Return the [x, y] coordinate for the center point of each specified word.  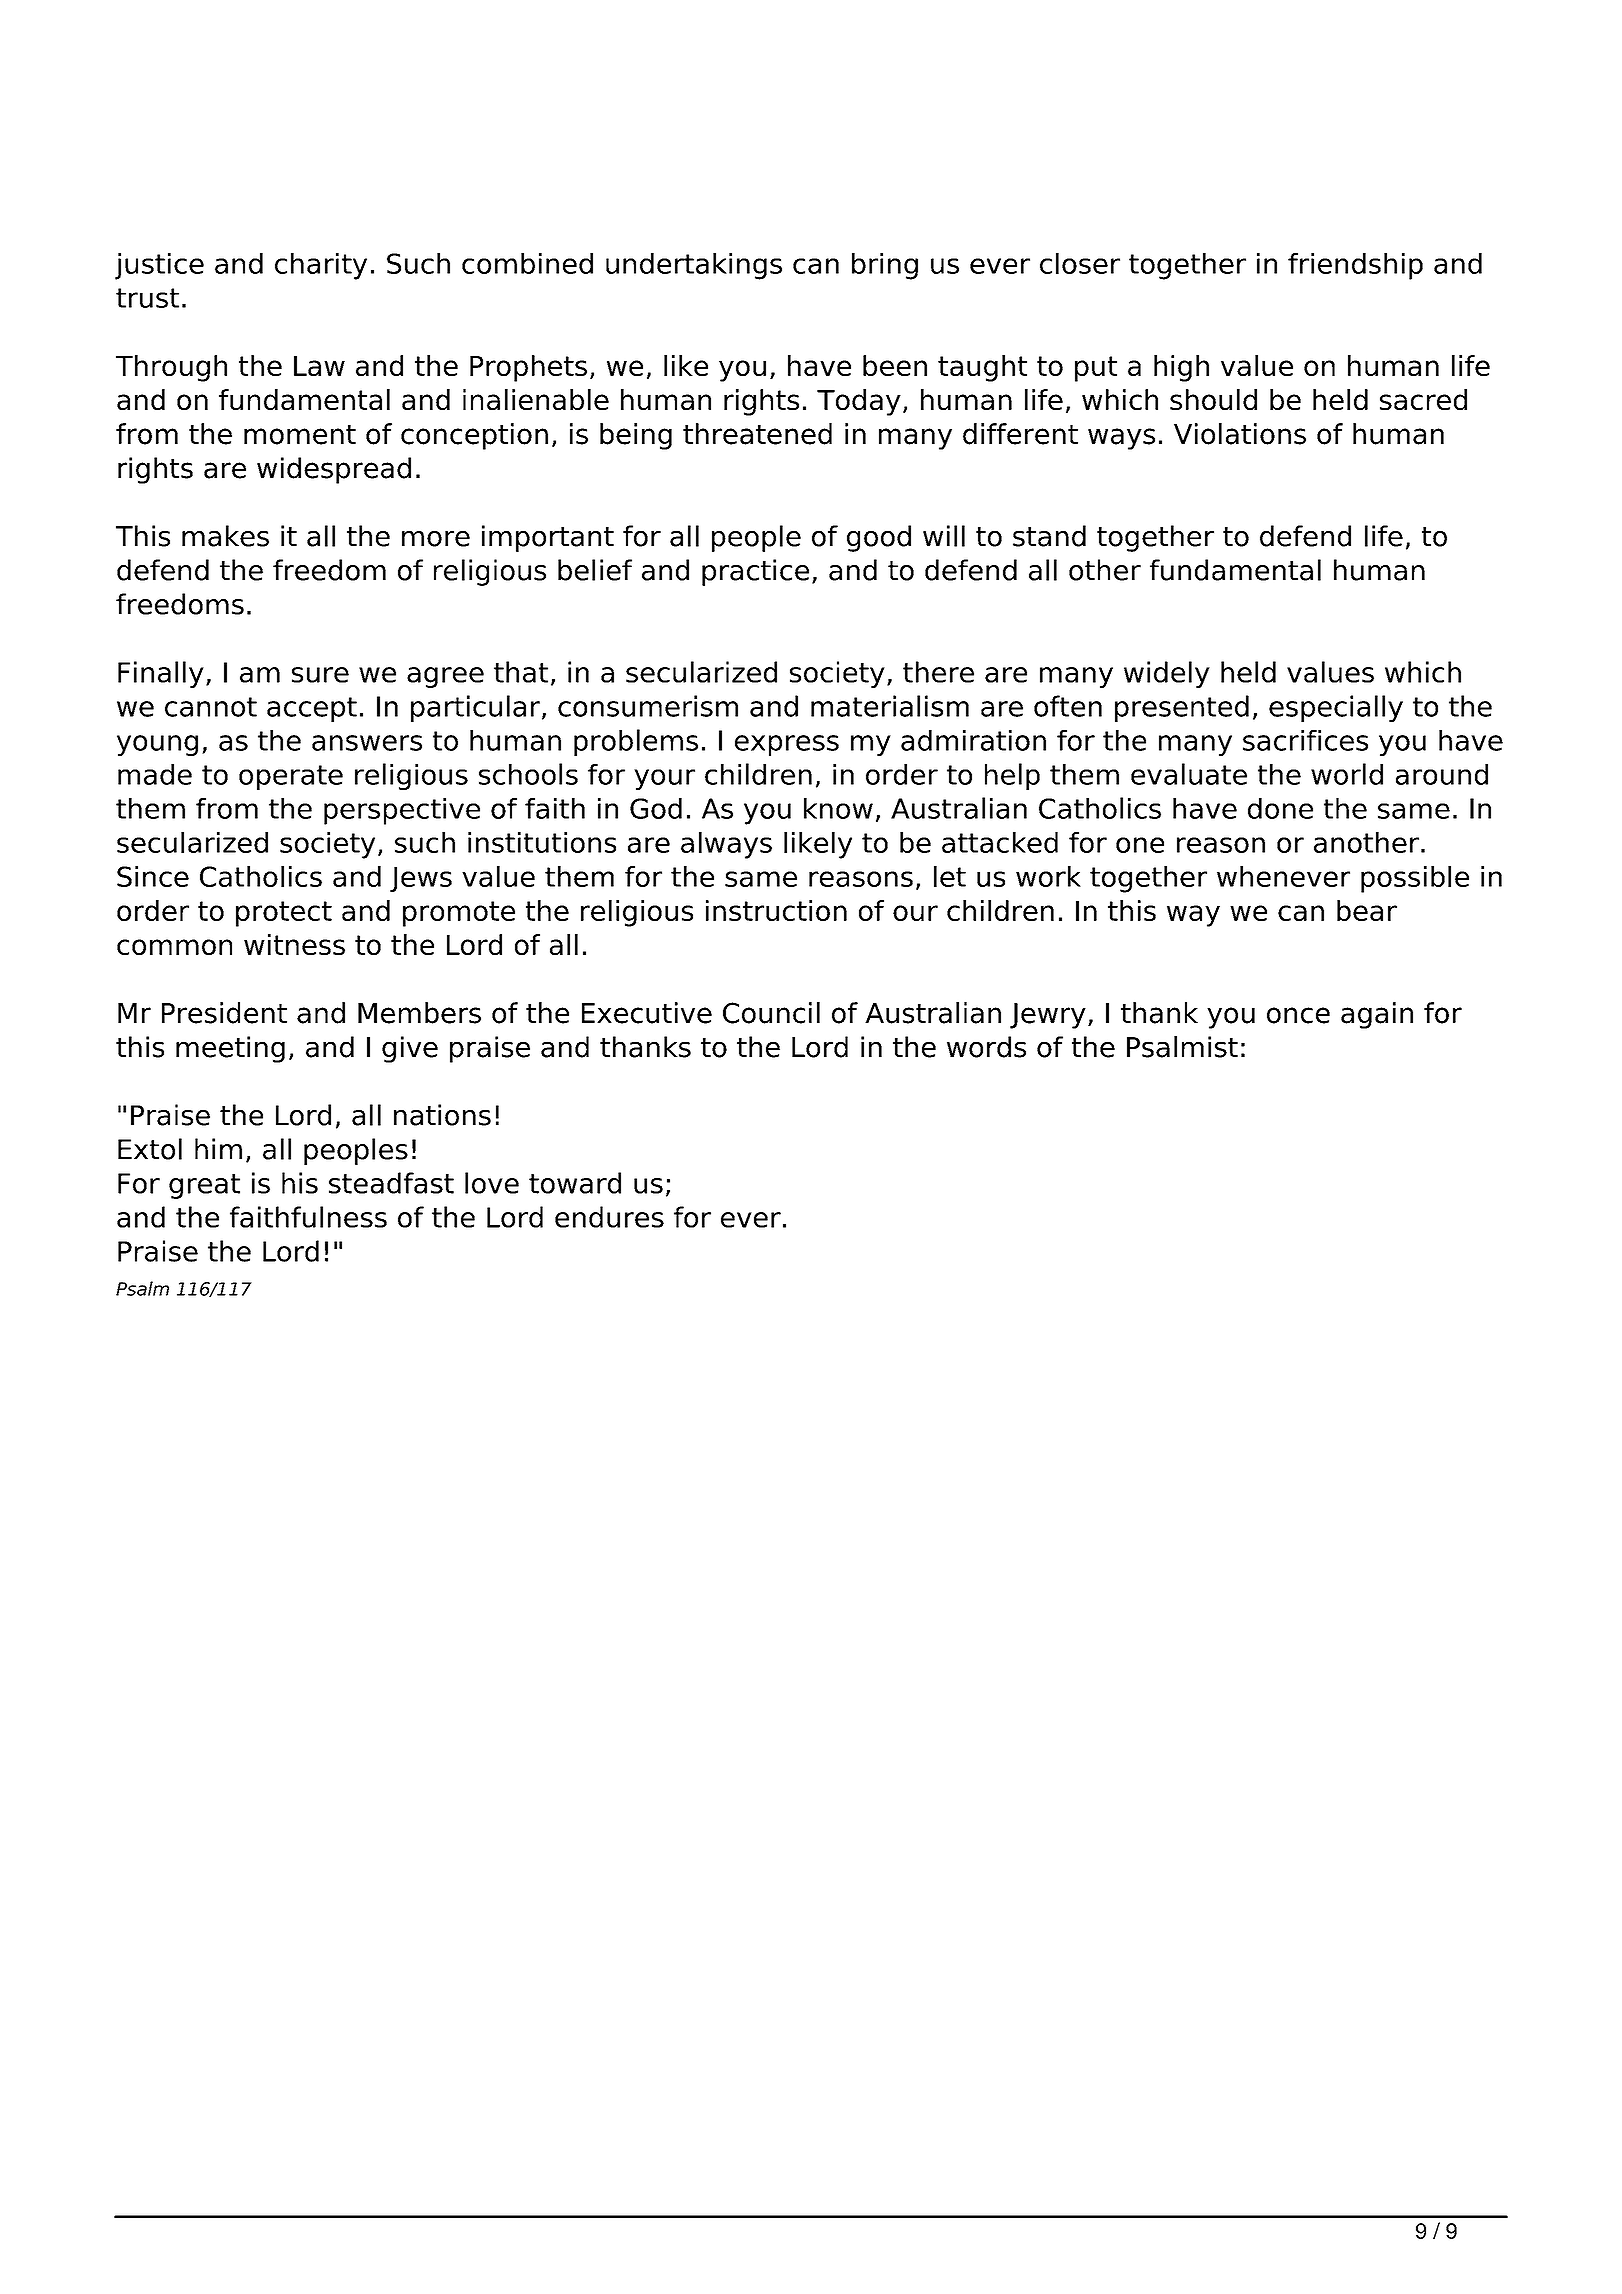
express [787, 745]
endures [609, 1217]
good [879, 538]
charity [321, 266]
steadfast [391, 1183]
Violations [1240, 434]
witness [294, 944]
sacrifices [1305, 740]
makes [225, 536]
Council [771, 1013]
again [1377, 1015]
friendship [1355, 266]
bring [885, 266]
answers [367, 743]
